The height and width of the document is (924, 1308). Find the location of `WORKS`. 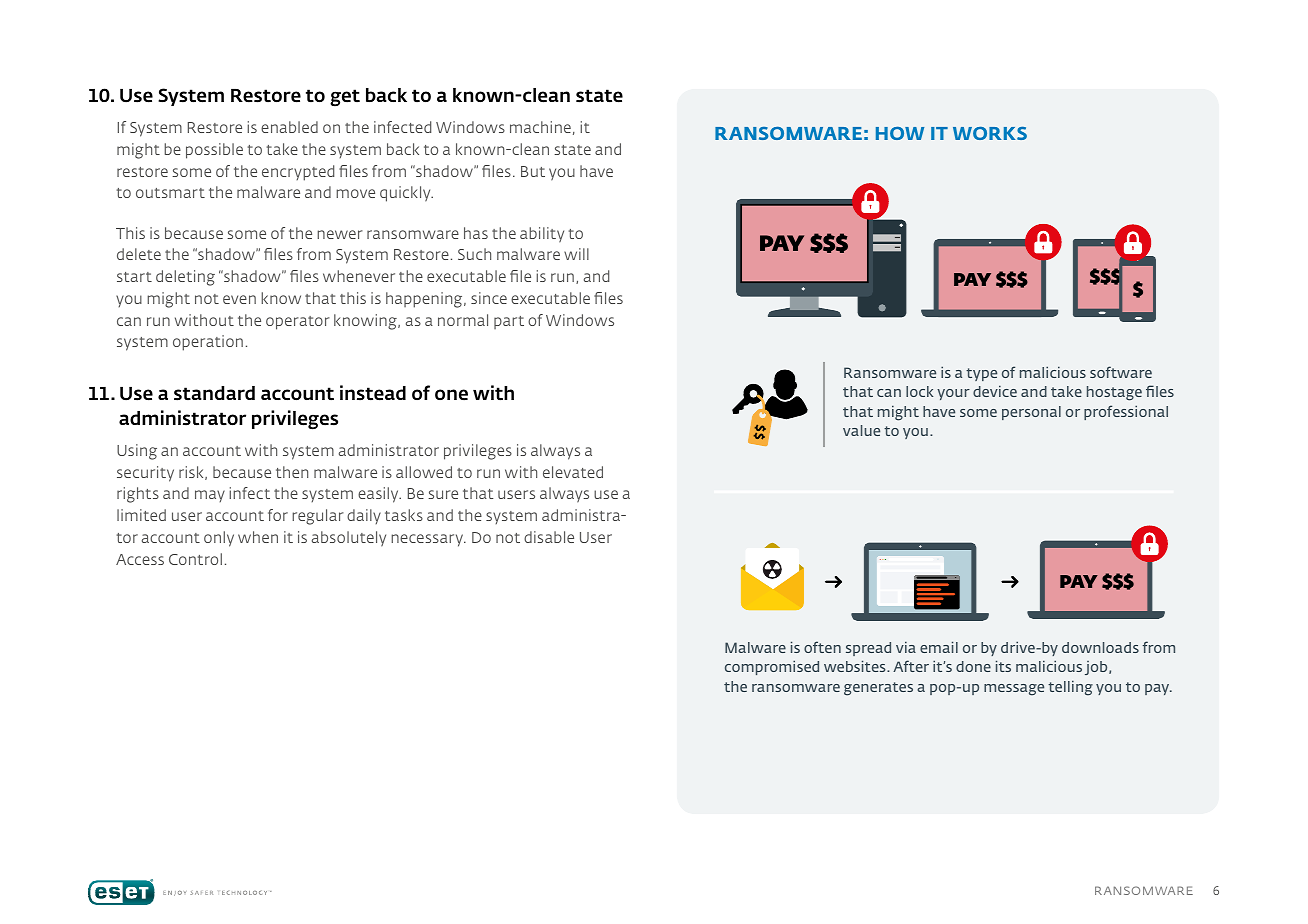

WORKS is located at coordinates (990, 133).
